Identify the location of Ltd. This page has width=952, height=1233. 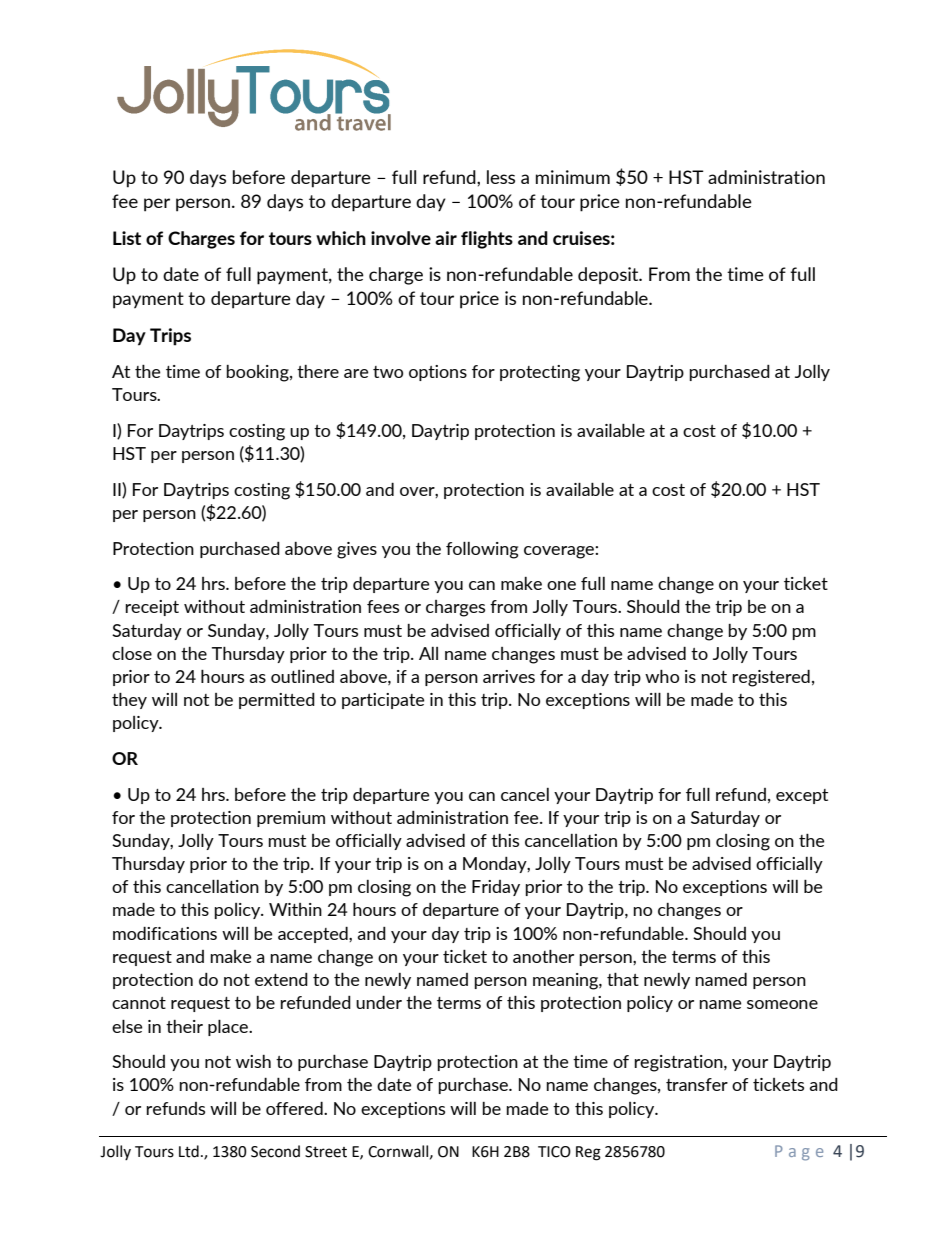
(189, 1151).
